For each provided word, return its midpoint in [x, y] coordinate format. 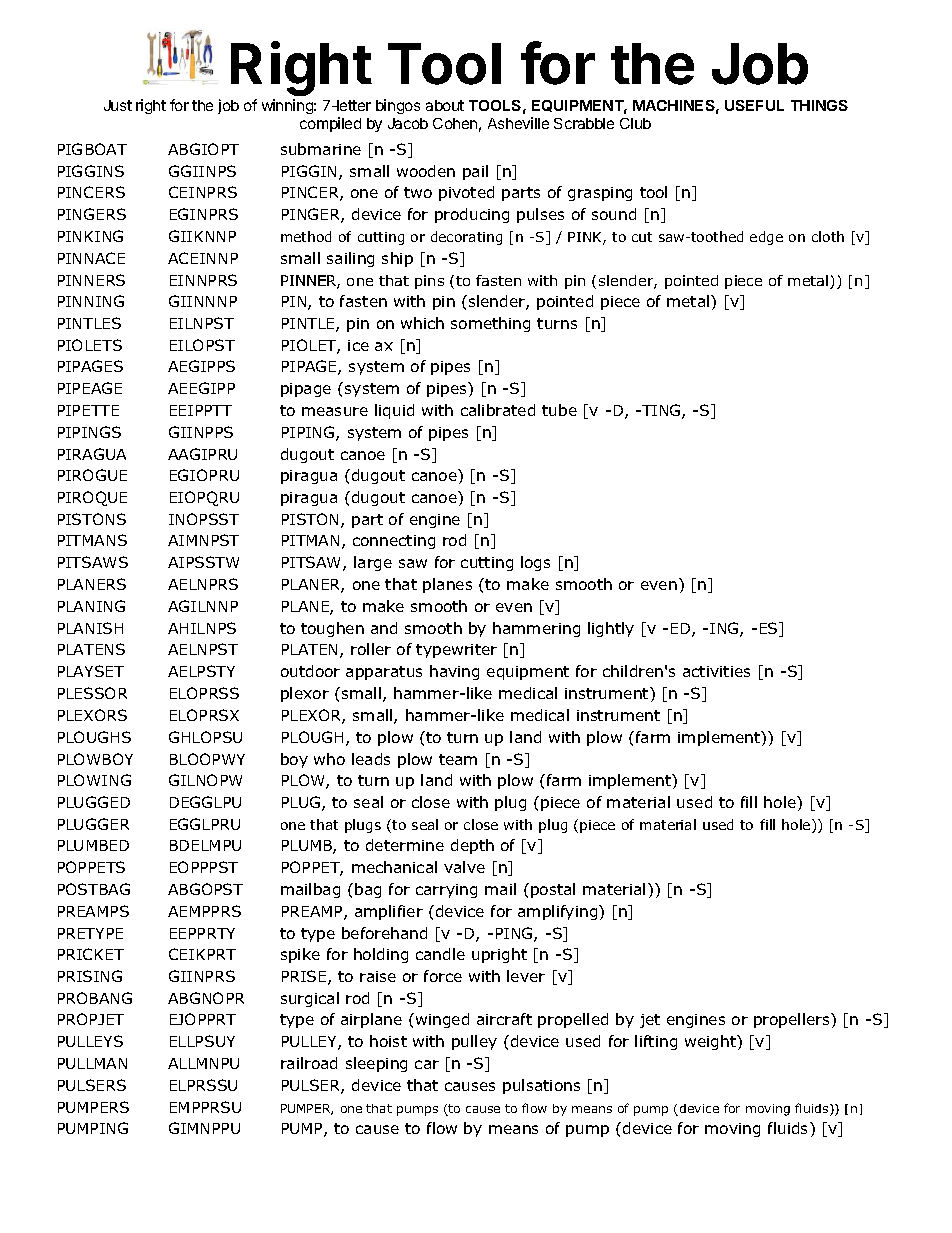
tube [559, 410]
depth [472, 846]
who [329, 759]
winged [442, 1020]
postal [553, 890]
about [445, 105]
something [490, 324]
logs [535, 563]
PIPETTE [88, 410]
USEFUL [754, 105]
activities [716, 671]
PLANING [91, 606]
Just [118, 105]
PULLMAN [92, 1063]
